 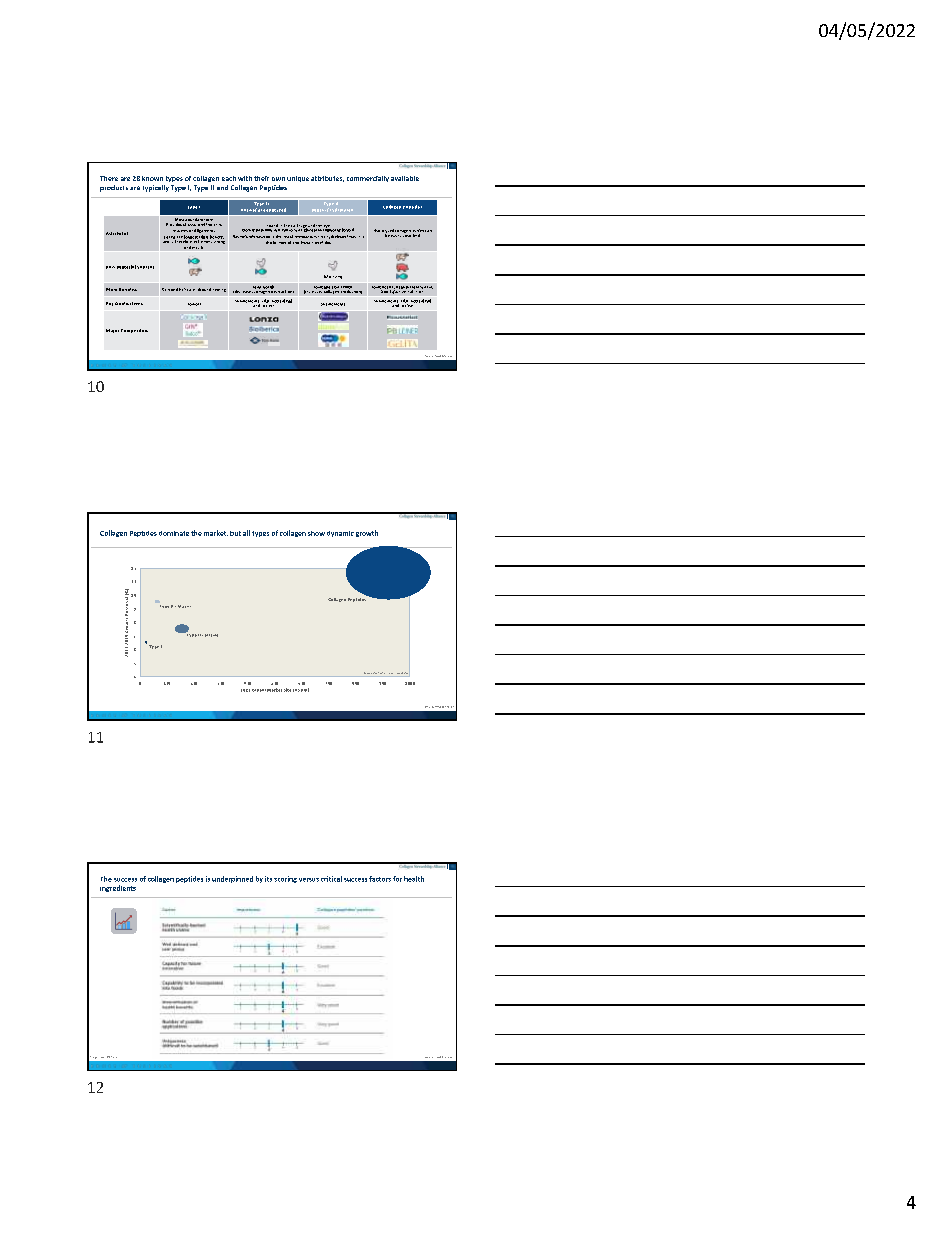 I want to click on typically, so click(x=156, y=188).
